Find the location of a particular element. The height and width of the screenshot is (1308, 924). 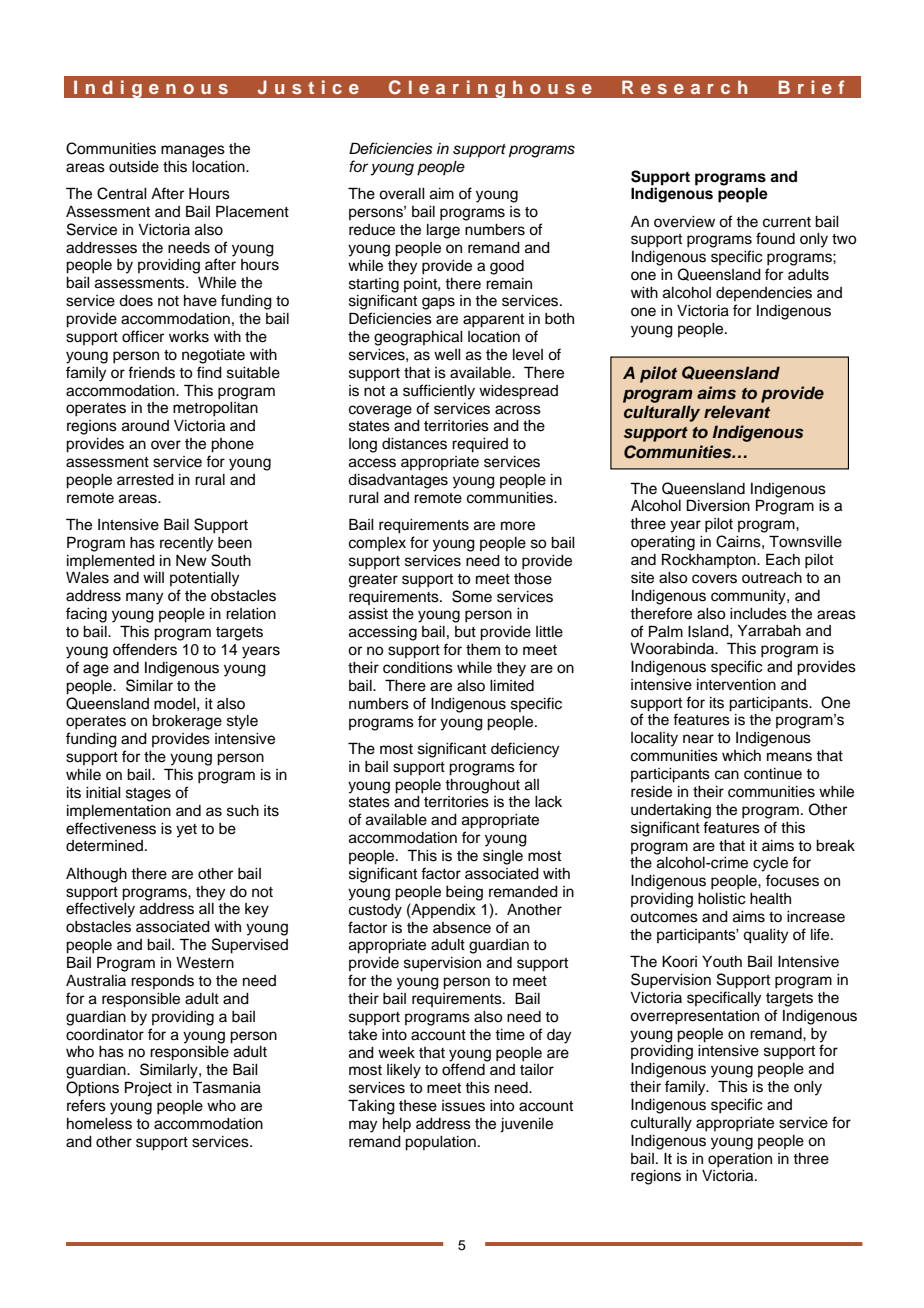

large is located at coordinates (443, 231).
